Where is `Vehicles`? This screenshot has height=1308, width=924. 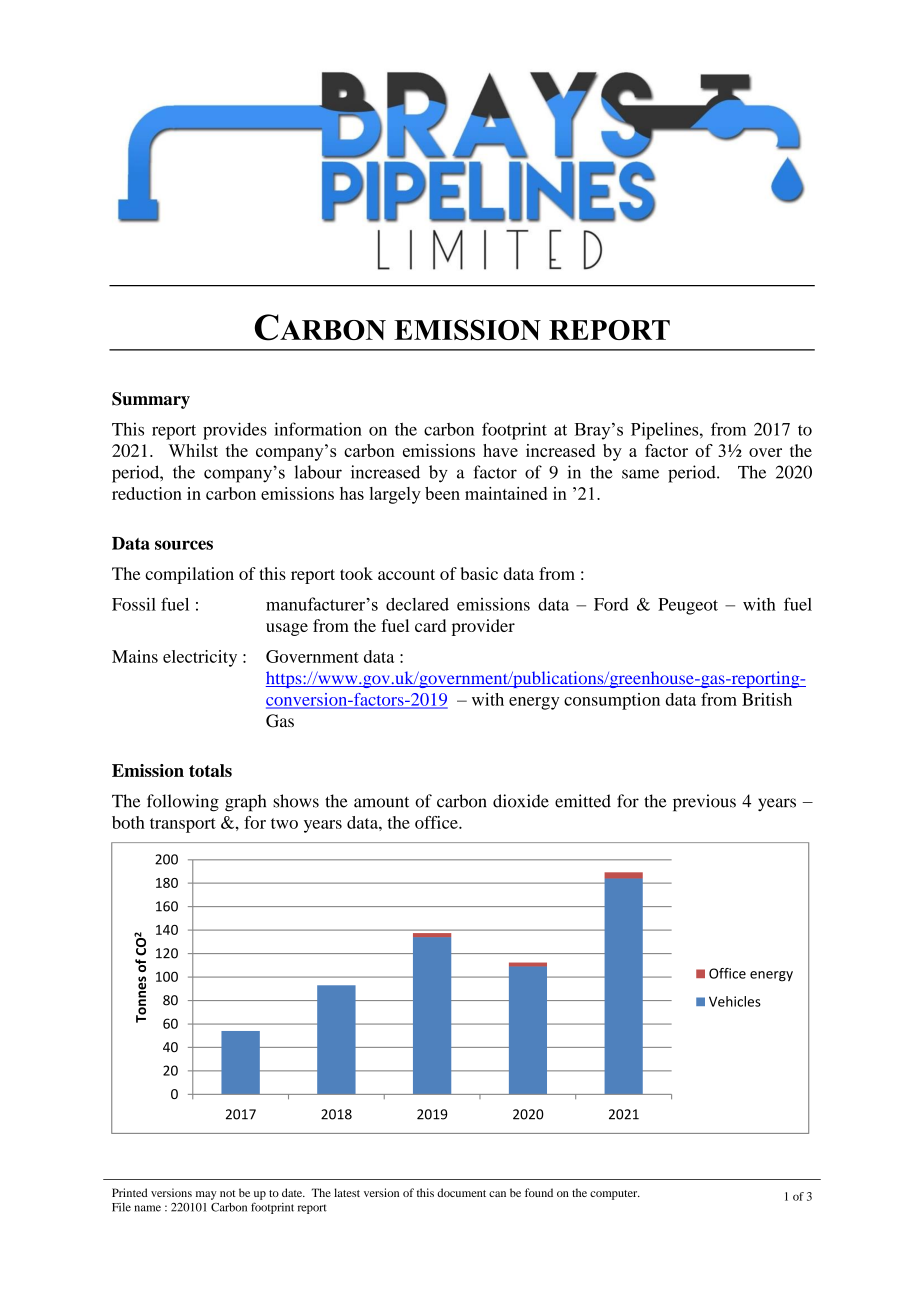
Vehicles is located at coordinates (735, 1001).
